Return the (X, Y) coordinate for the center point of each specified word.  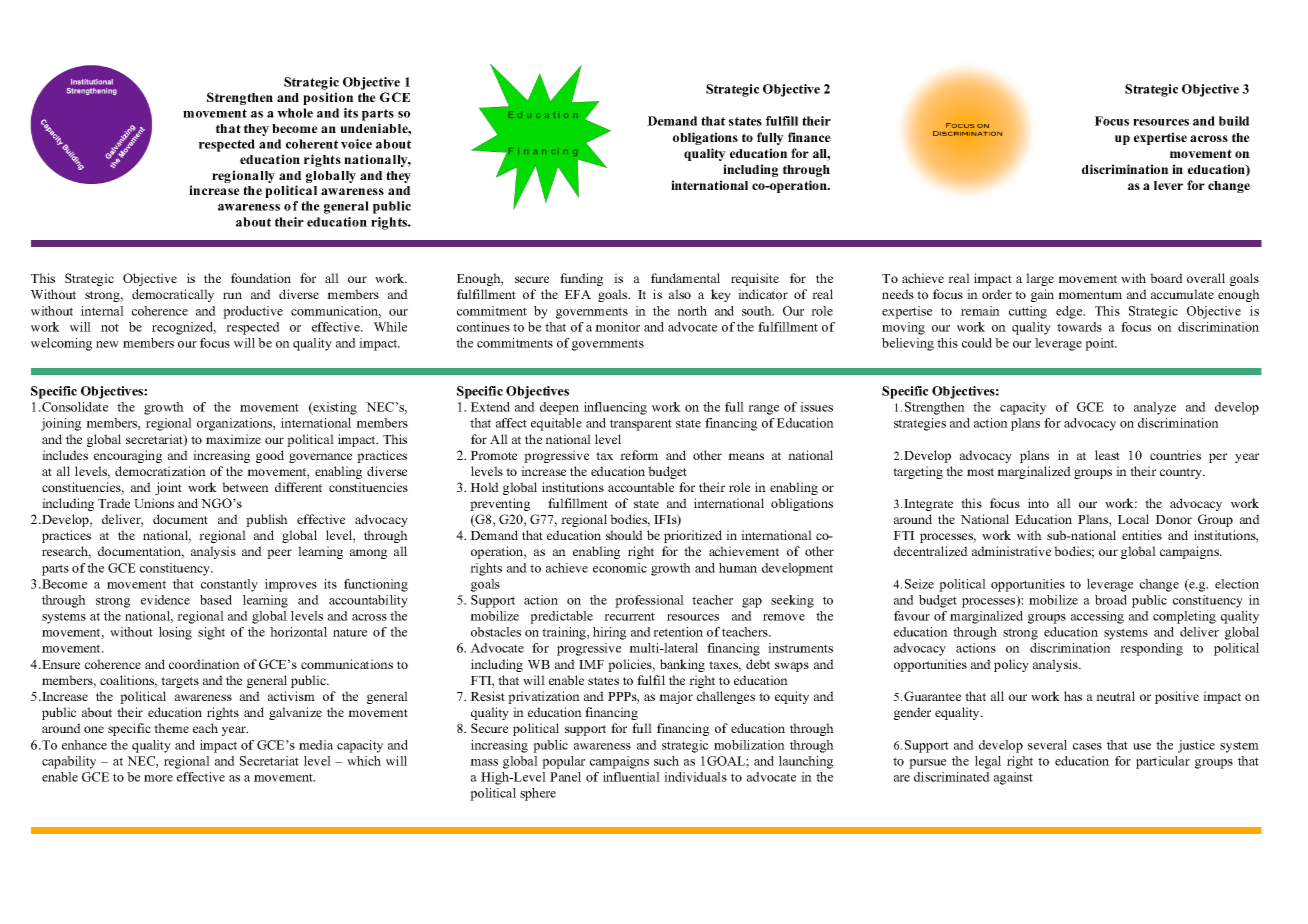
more (158, 778)
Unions (154, 503)
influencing (615, 408)
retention (678, 632)
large (1040, 279)
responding (1151, 649)
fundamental (685, 278)
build (1234, 121)
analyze (1155, 408)
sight (211, 633)
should (624, 535)
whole (295, 113)
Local (1133, 519)
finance (809, 137)
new (107, 344)
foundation (261, 278)
